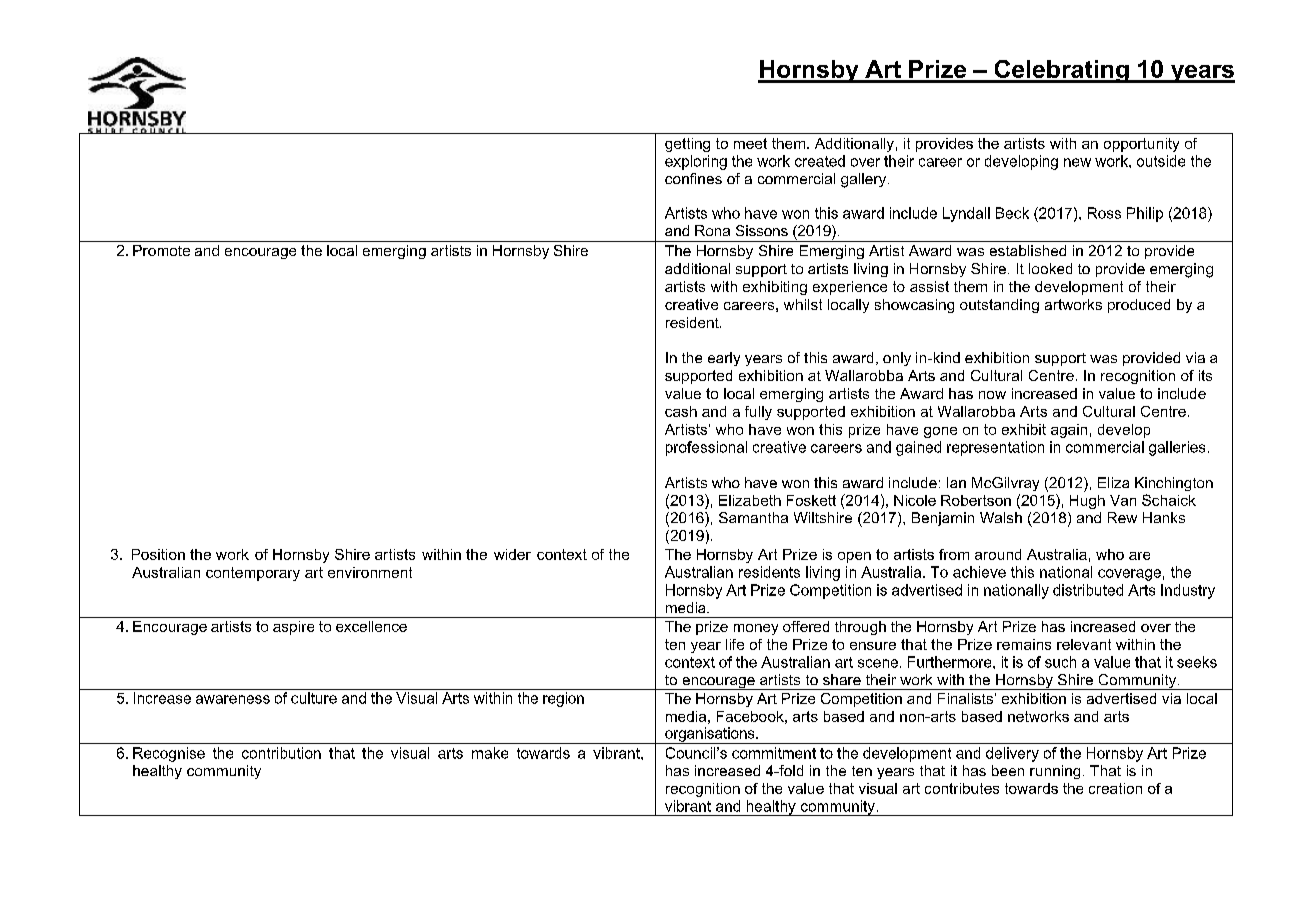 This screenshot has height=924, width=1307. Describe the element at coordinates (1139, 306) in the screenshot. I see `produced` at that location.
